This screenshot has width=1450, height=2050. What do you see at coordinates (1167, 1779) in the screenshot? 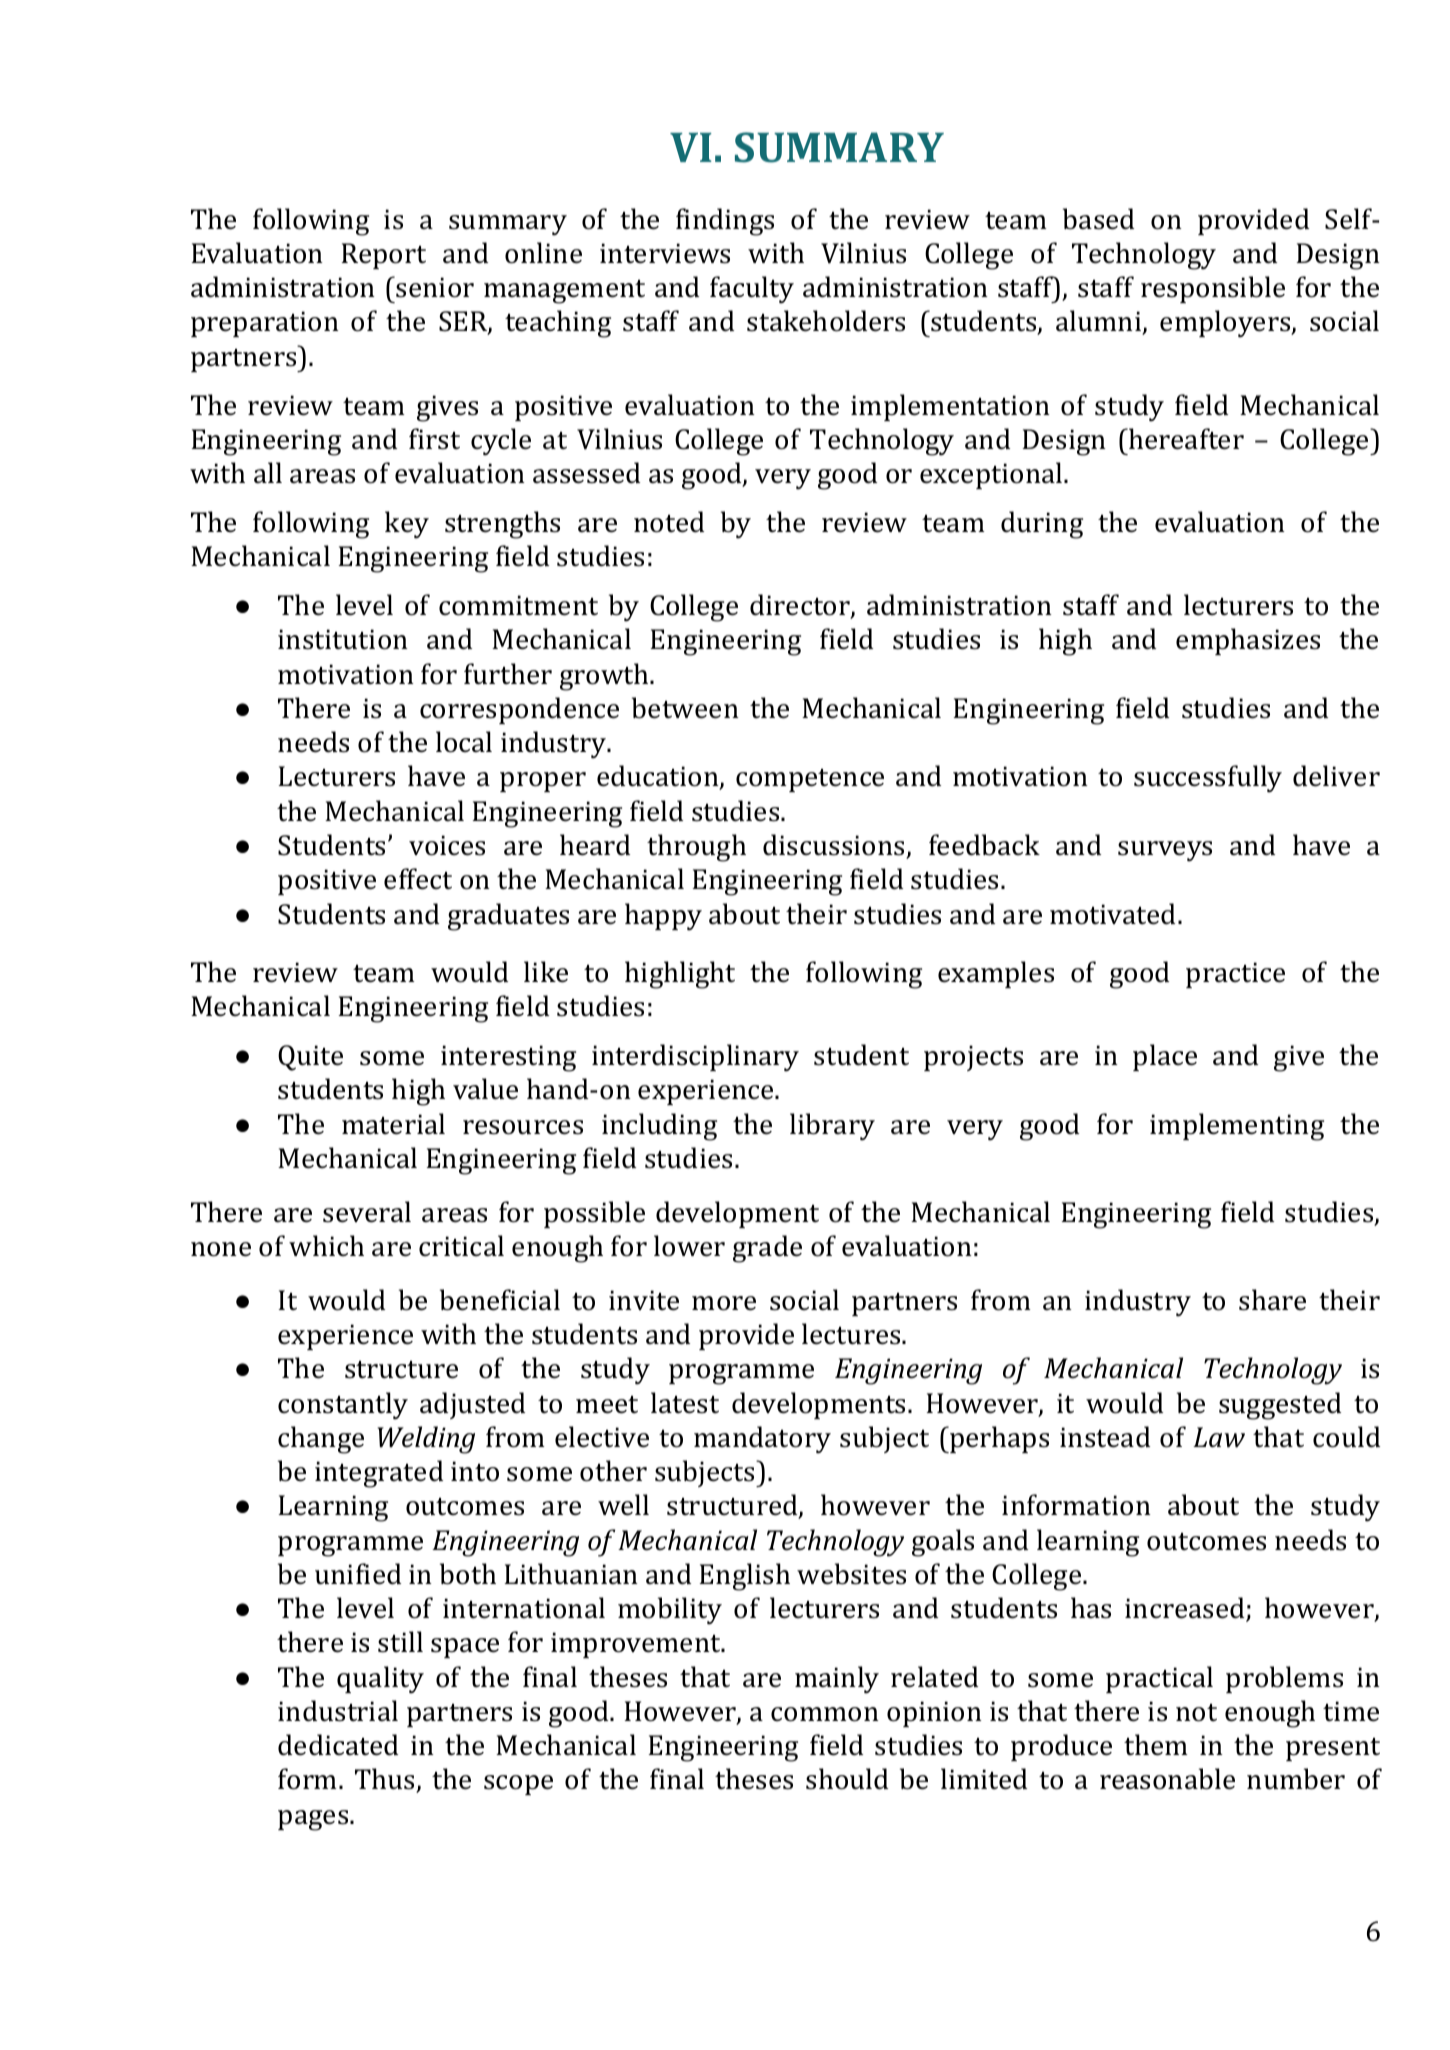
I see `reasonable` at bounding box center [1167, 1779].
